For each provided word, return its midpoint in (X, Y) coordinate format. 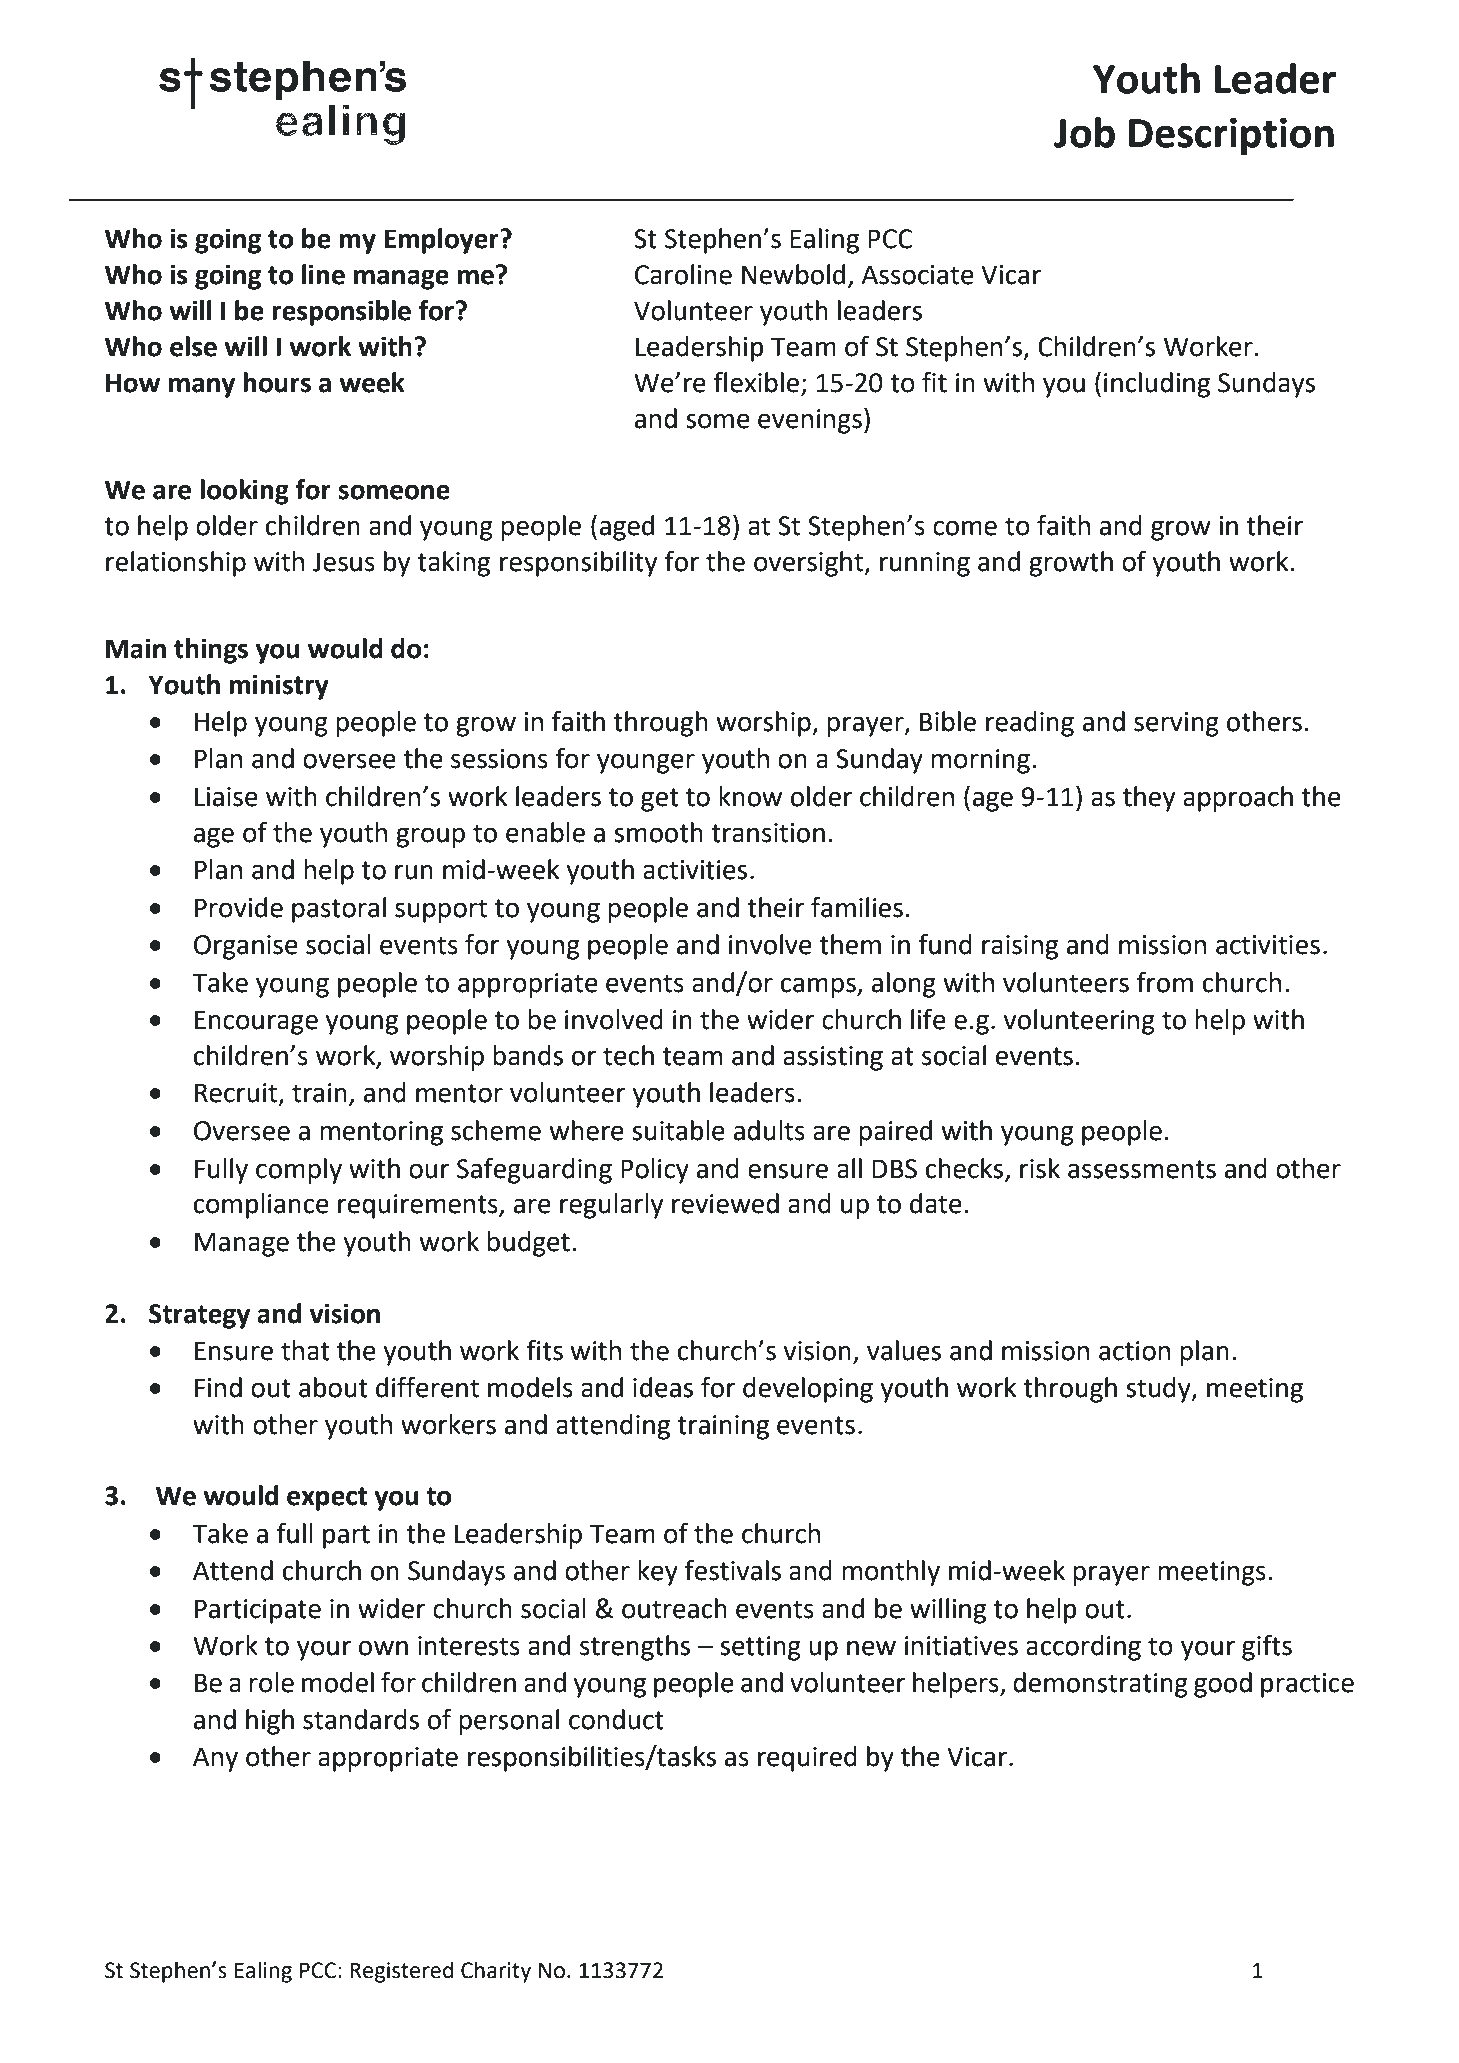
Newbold (793, 274)
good (1223, 1685)
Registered (401, 1972)
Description (1231, 137)
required (807, 1759)
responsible (341, 313)
